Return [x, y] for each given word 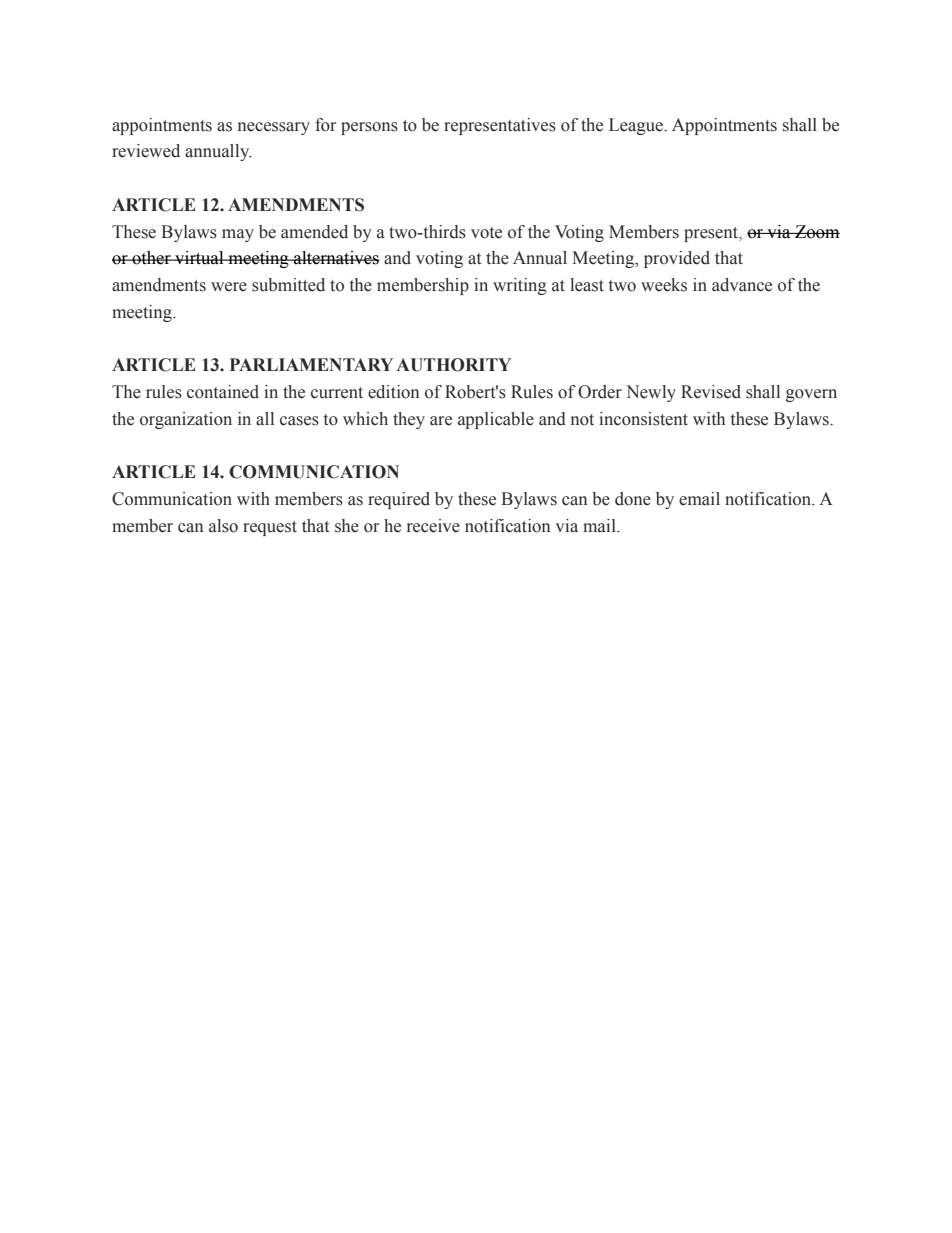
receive [433, 526]
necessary [274, 128]
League [637, 126]
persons [369, 128]
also [223, 526]
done [633, 499]
